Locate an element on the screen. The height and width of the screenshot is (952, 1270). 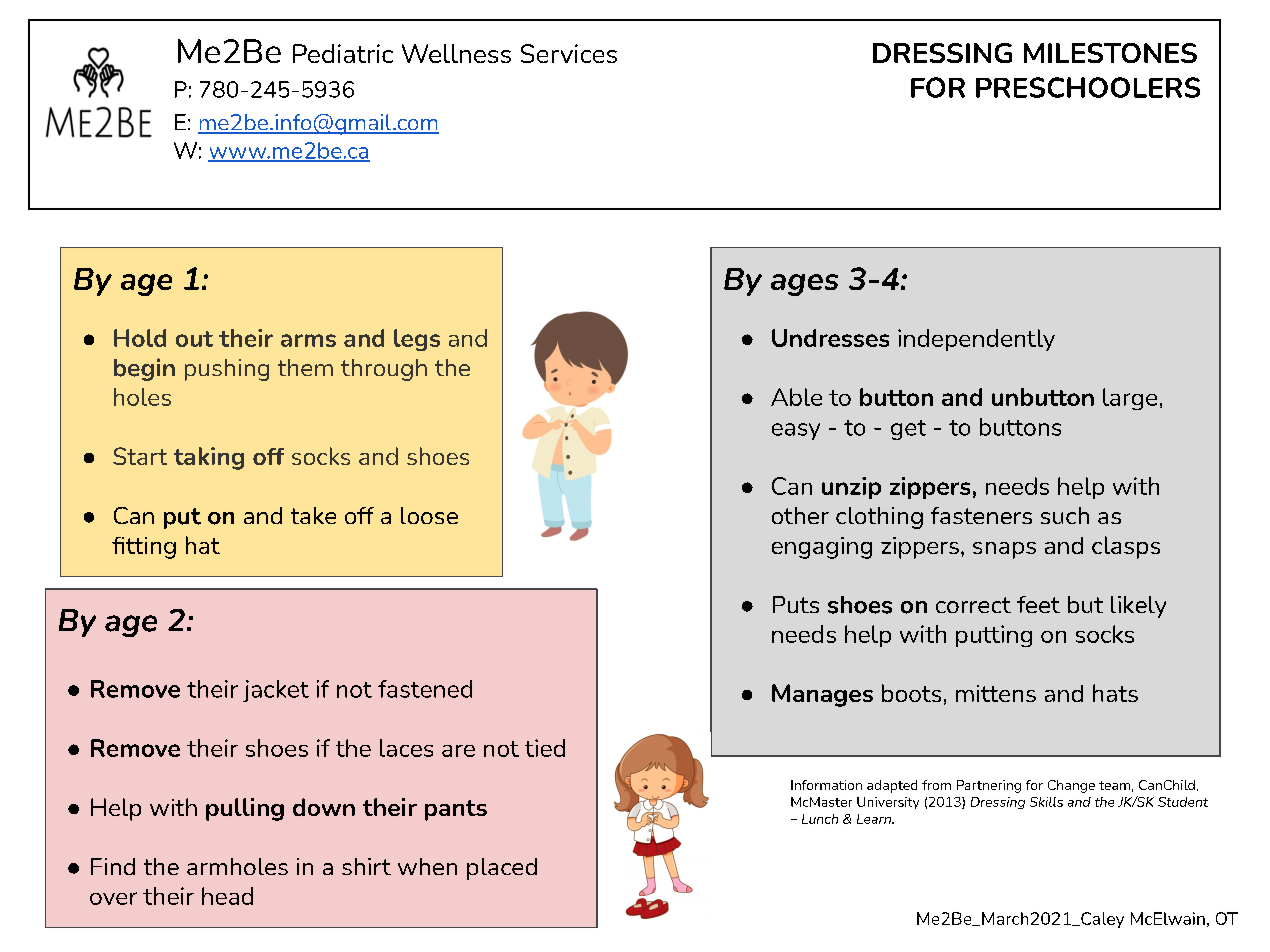
head is located at coordinates (227, 896).
